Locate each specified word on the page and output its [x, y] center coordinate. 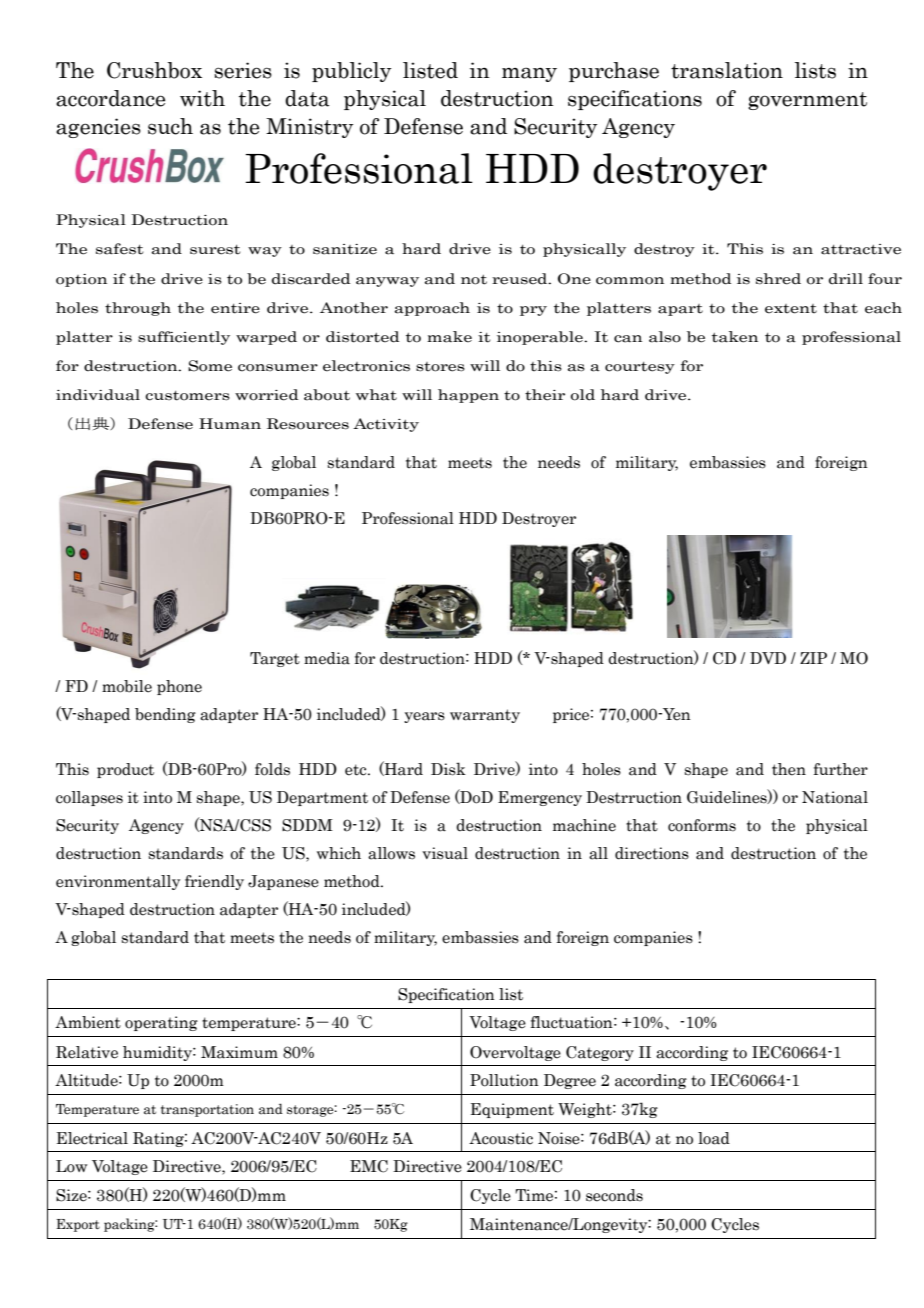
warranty [485, 716]
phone [179, 687]
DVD [768, 658]
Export [78, 1225]
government [807, 101]
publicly [351, 72]
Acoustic [501, 1138]
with [202, 98]
